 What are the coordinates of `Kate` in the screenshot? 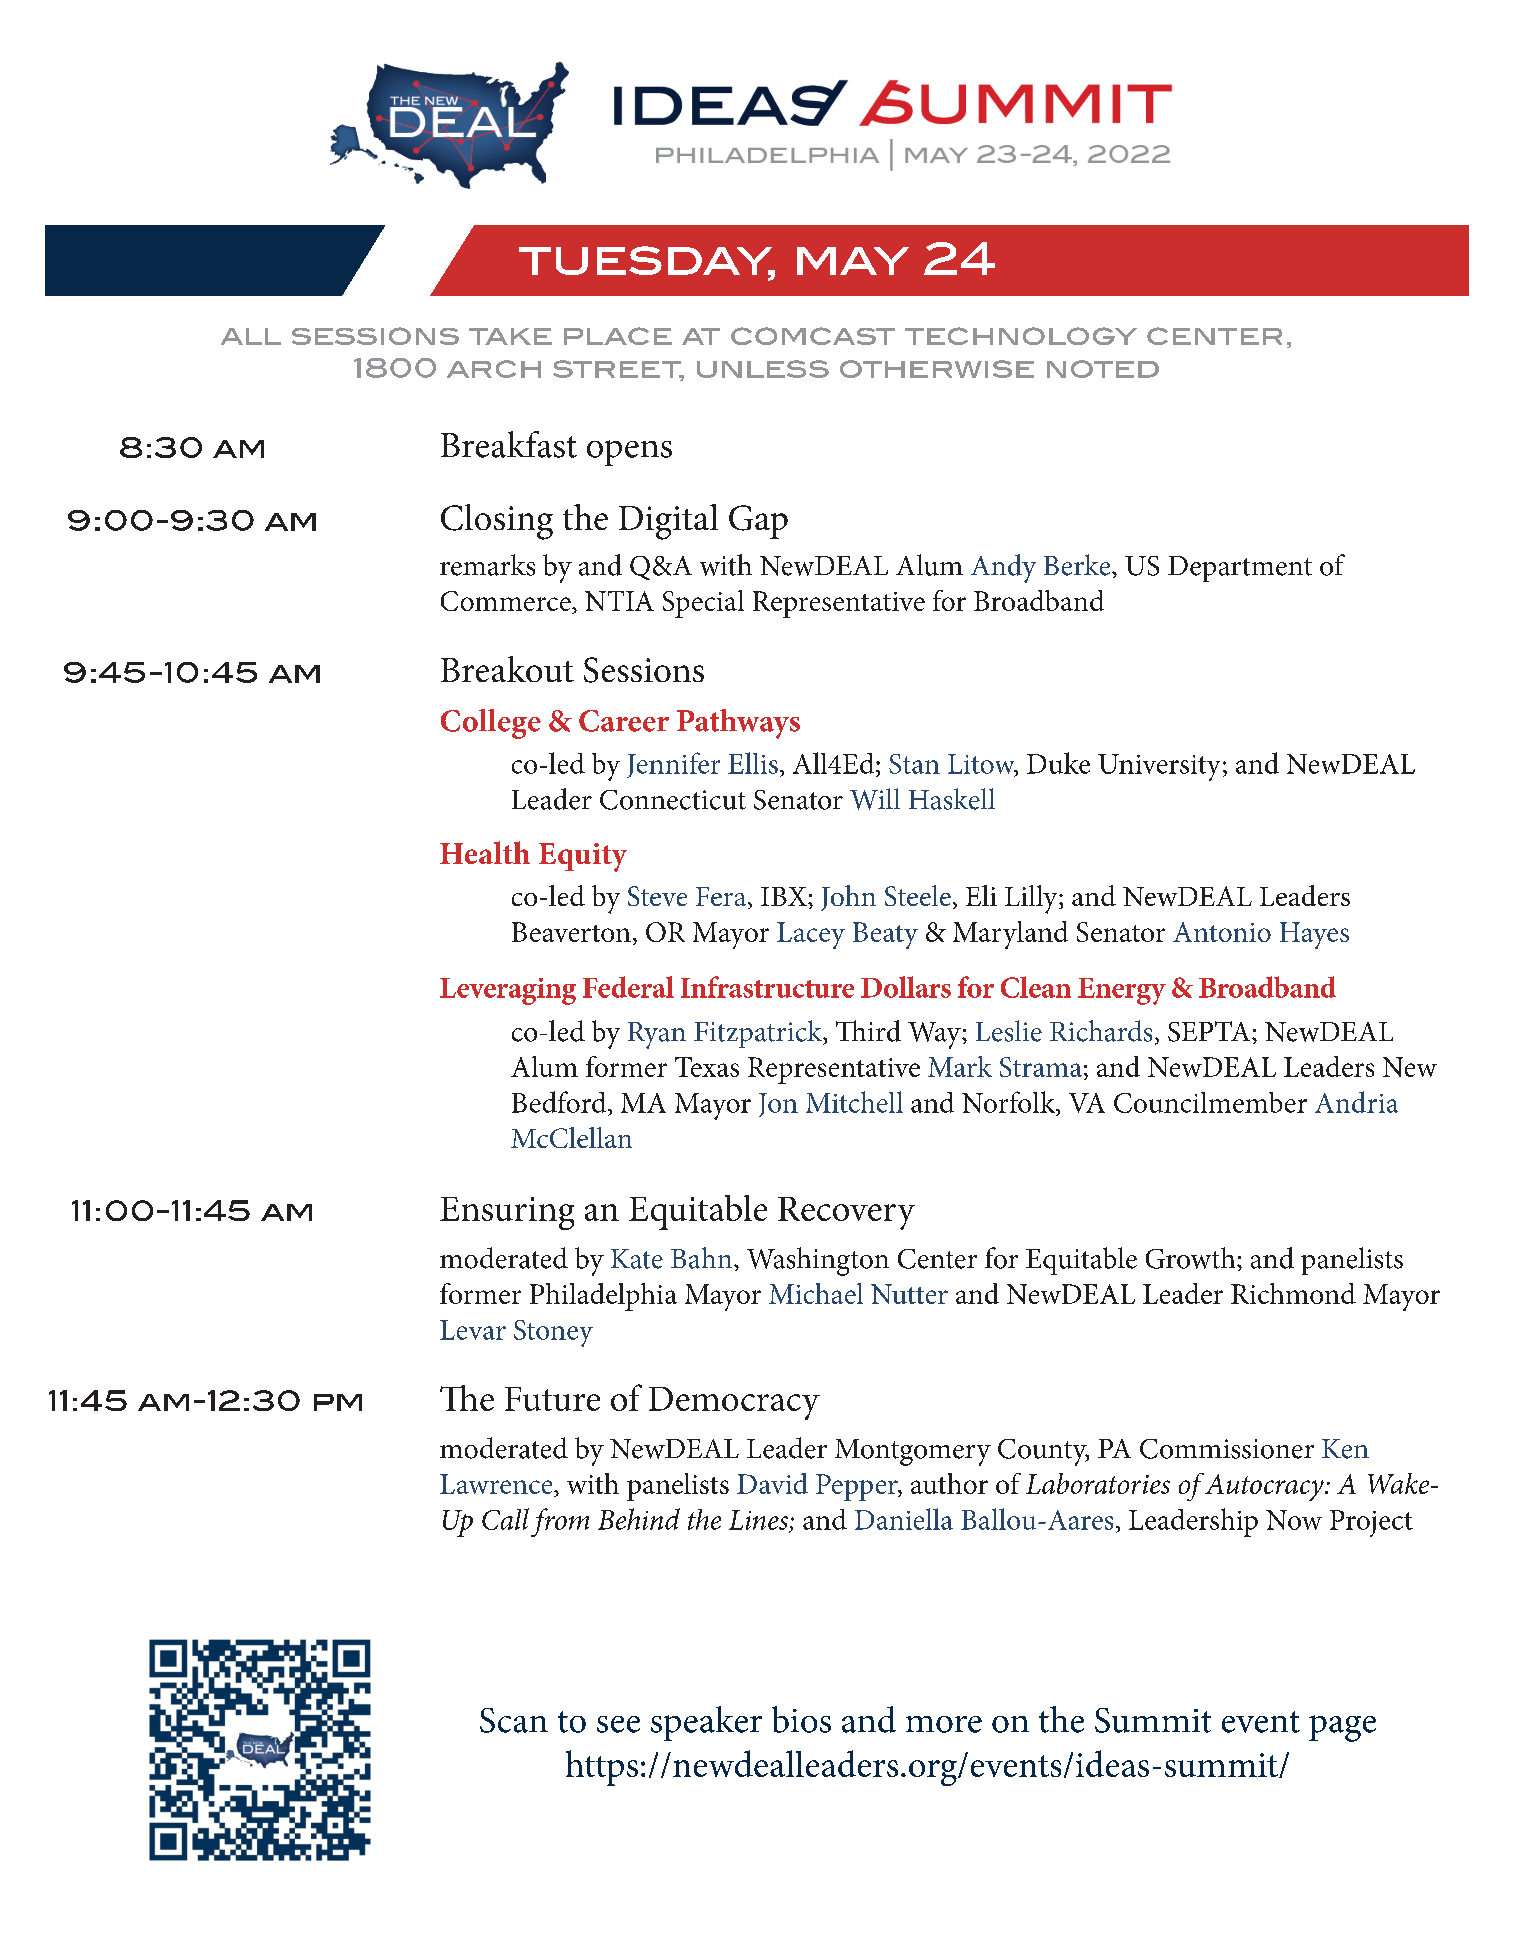 It's located at (637, 1259).
